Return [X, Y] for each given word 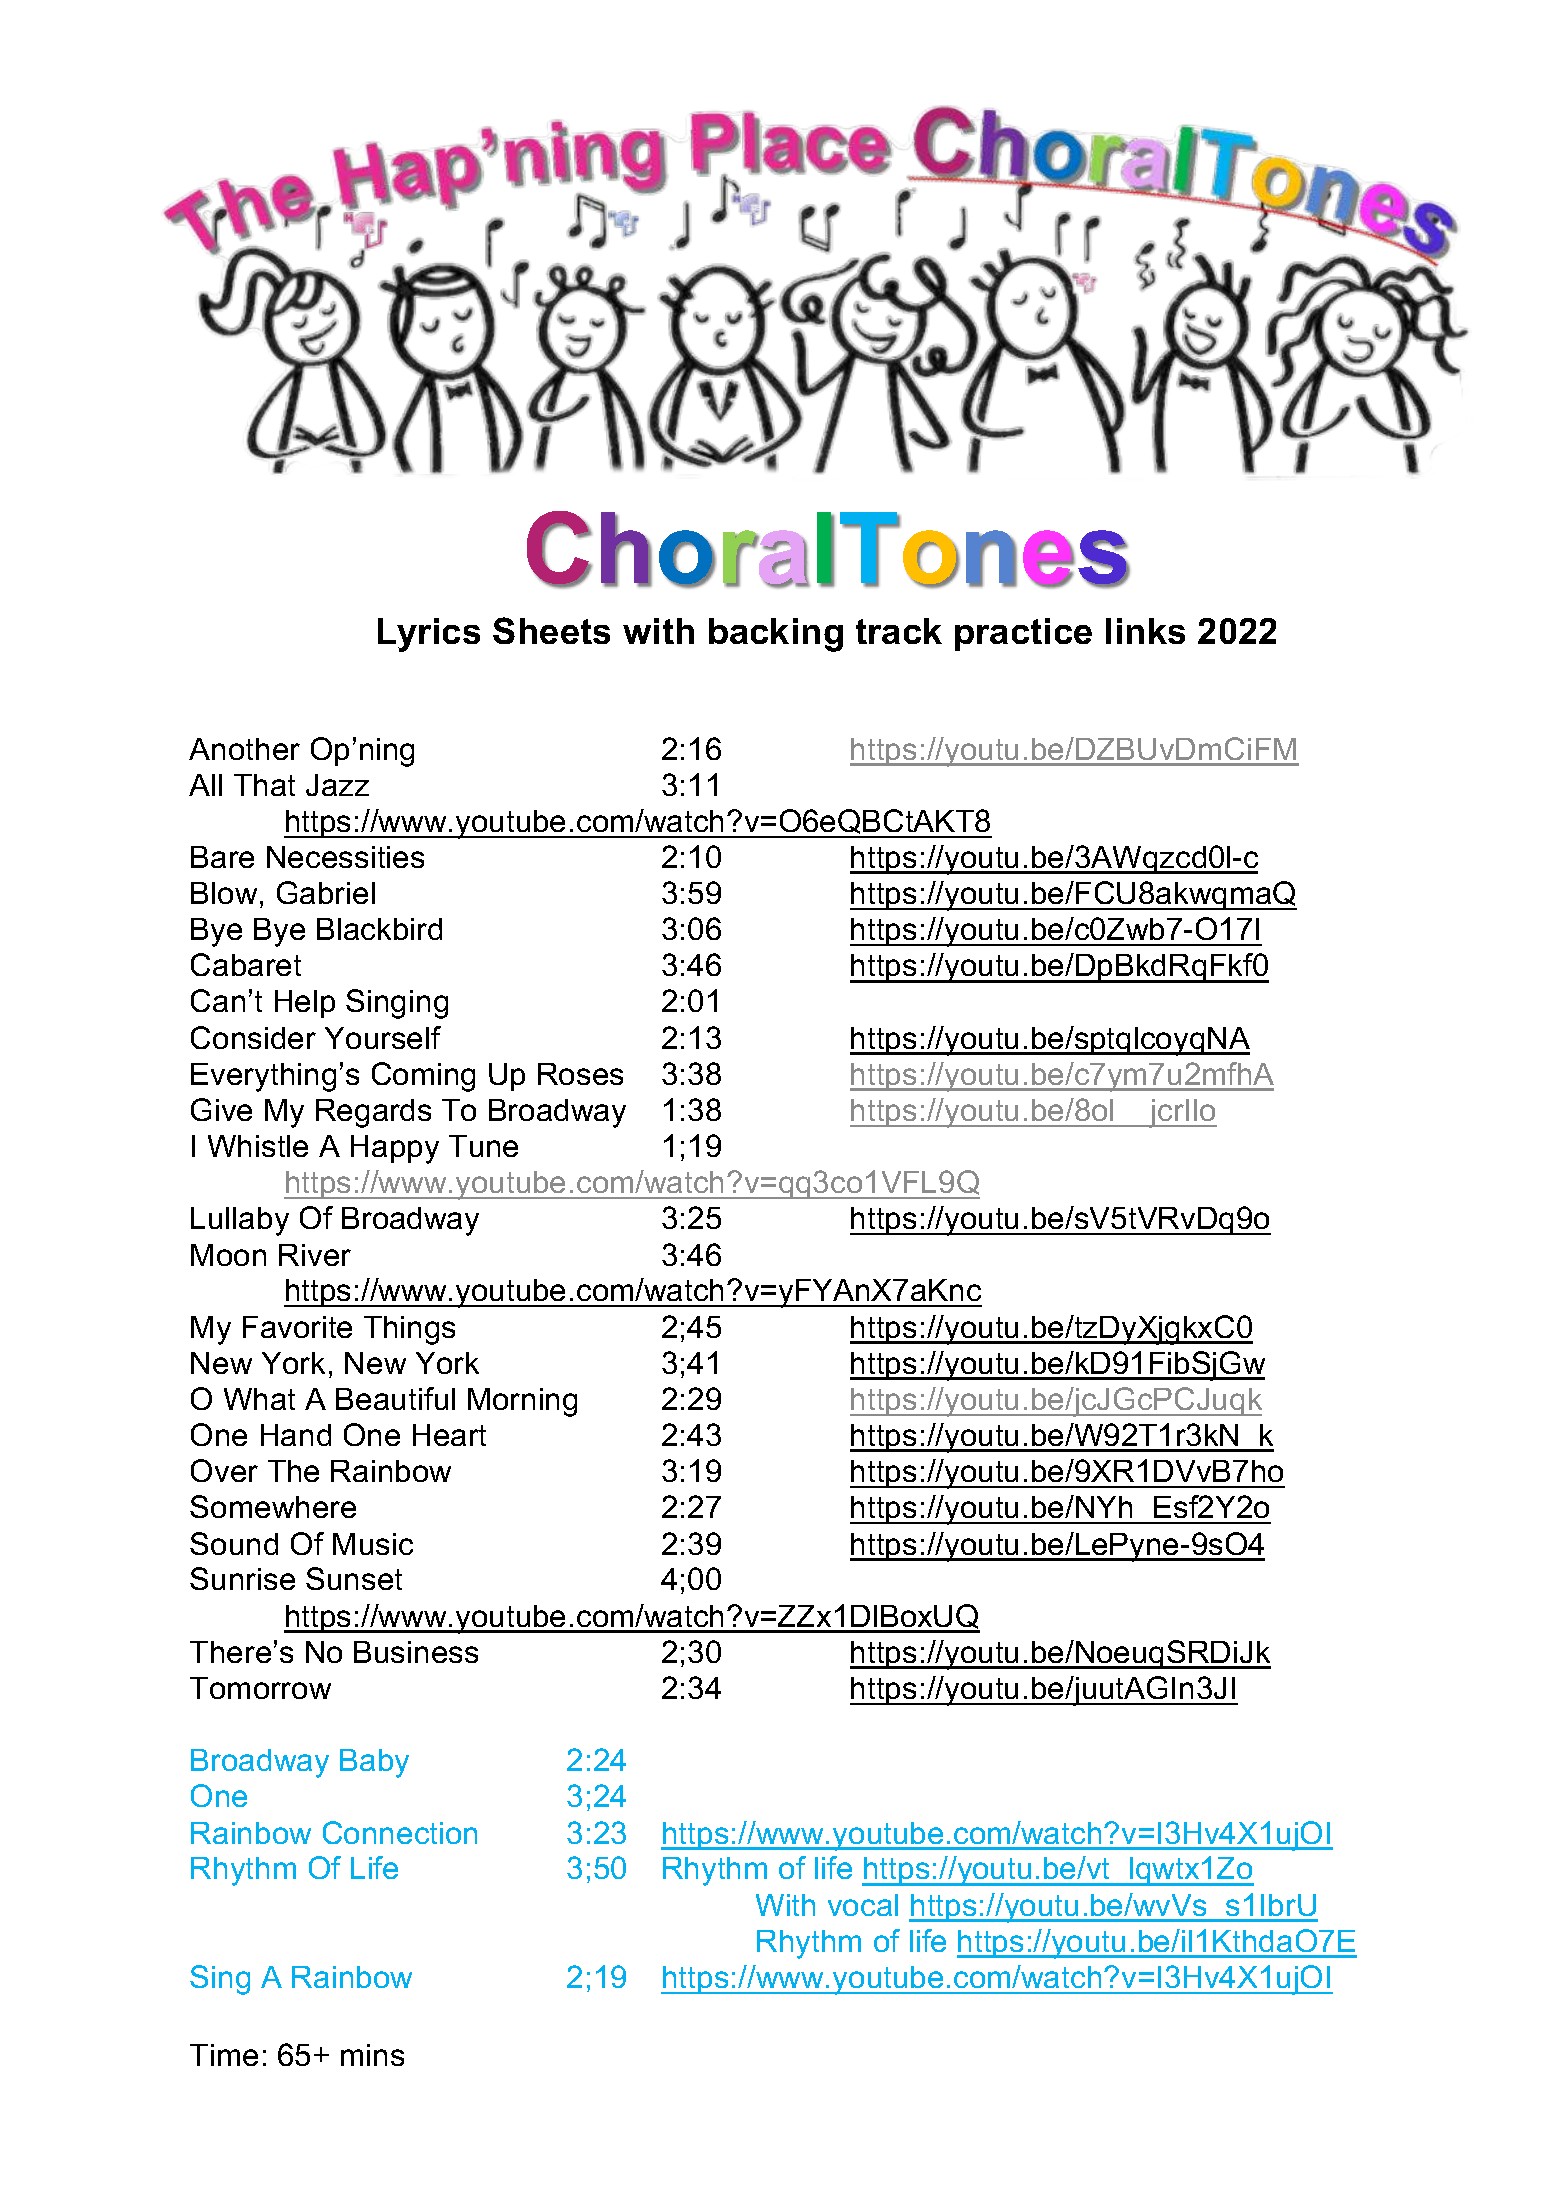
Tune [483, 1146]
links [1145, 631]
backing [776, 635]
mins [372, 2055]
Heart [449, 1435]
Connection [400, 1832]
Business [416, 1652]
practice [1023, 634]
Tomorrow [260, 1688]
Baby [374, 1763]
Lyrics [429, 635]
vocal [863, 1905]
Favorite [297, 1327]
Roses [580, 1074]
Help [305, 1004]
